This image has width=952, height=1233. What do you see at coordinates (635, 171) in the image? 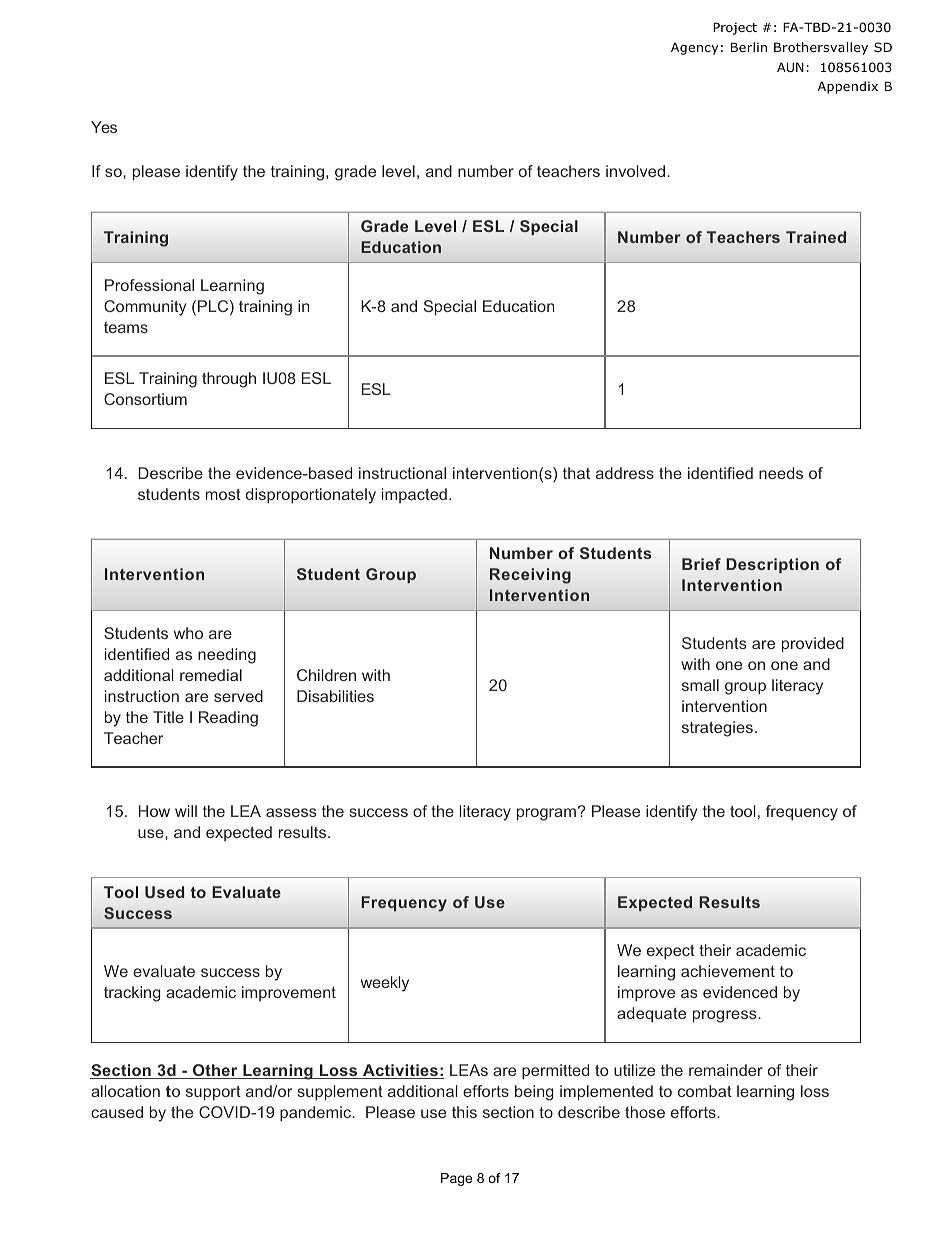
I see `involved` at bounding box center [635, 171].
